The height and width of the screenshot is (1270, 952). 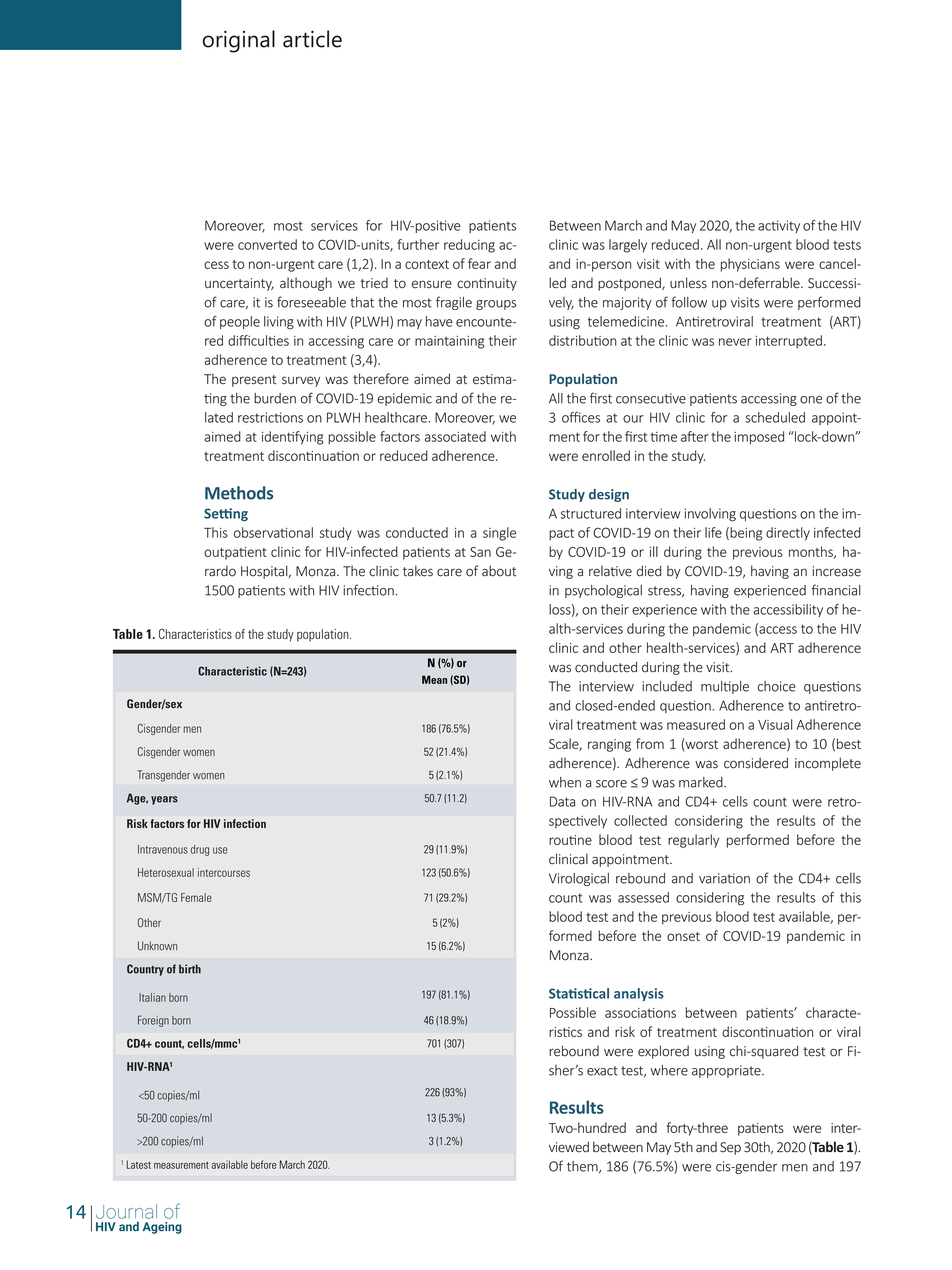 What do you see at coordinates (579, 993) in the screenshot?
I see `Statistical` at bounding box center [579, 993].
